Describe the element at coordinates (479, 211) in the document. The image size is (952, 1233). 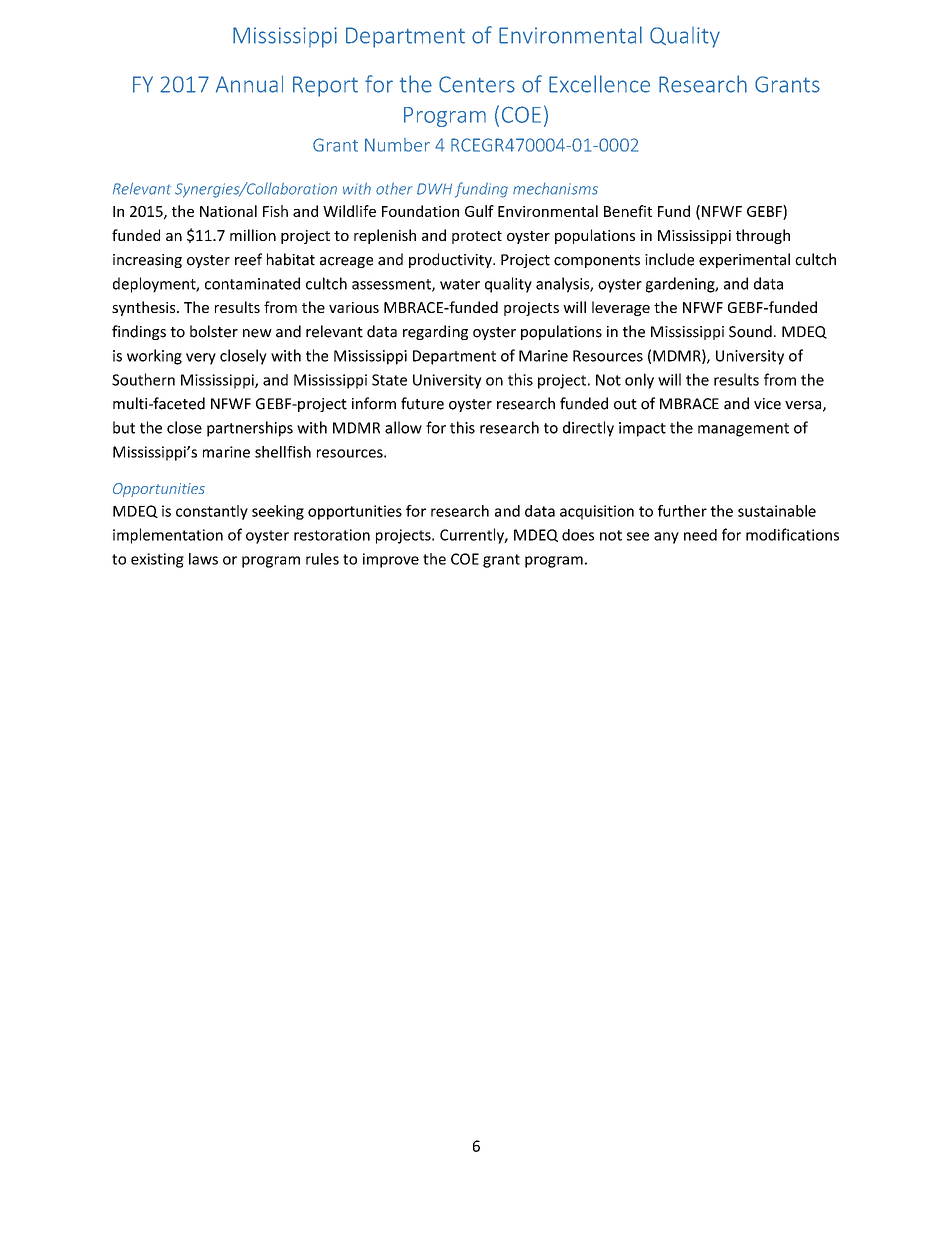
I see `Gulf` at that location.
